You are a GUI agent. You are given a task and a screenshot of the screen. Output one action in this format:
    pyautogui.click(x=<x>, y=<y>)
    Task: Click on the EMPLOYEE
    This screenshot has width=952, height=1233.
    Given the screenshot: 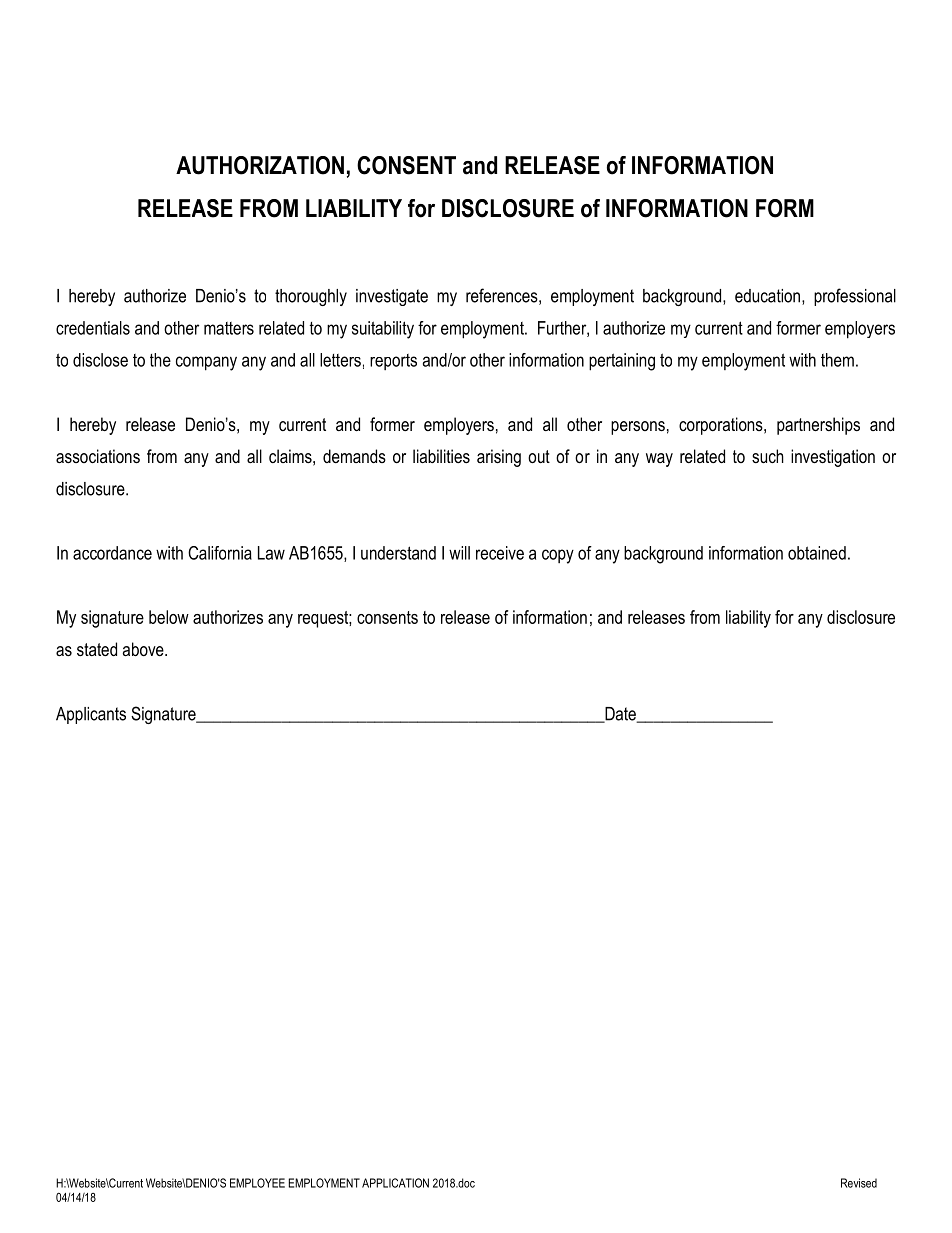 What is the action you would take?
    pyautogui.click(x=257, y=1183)
